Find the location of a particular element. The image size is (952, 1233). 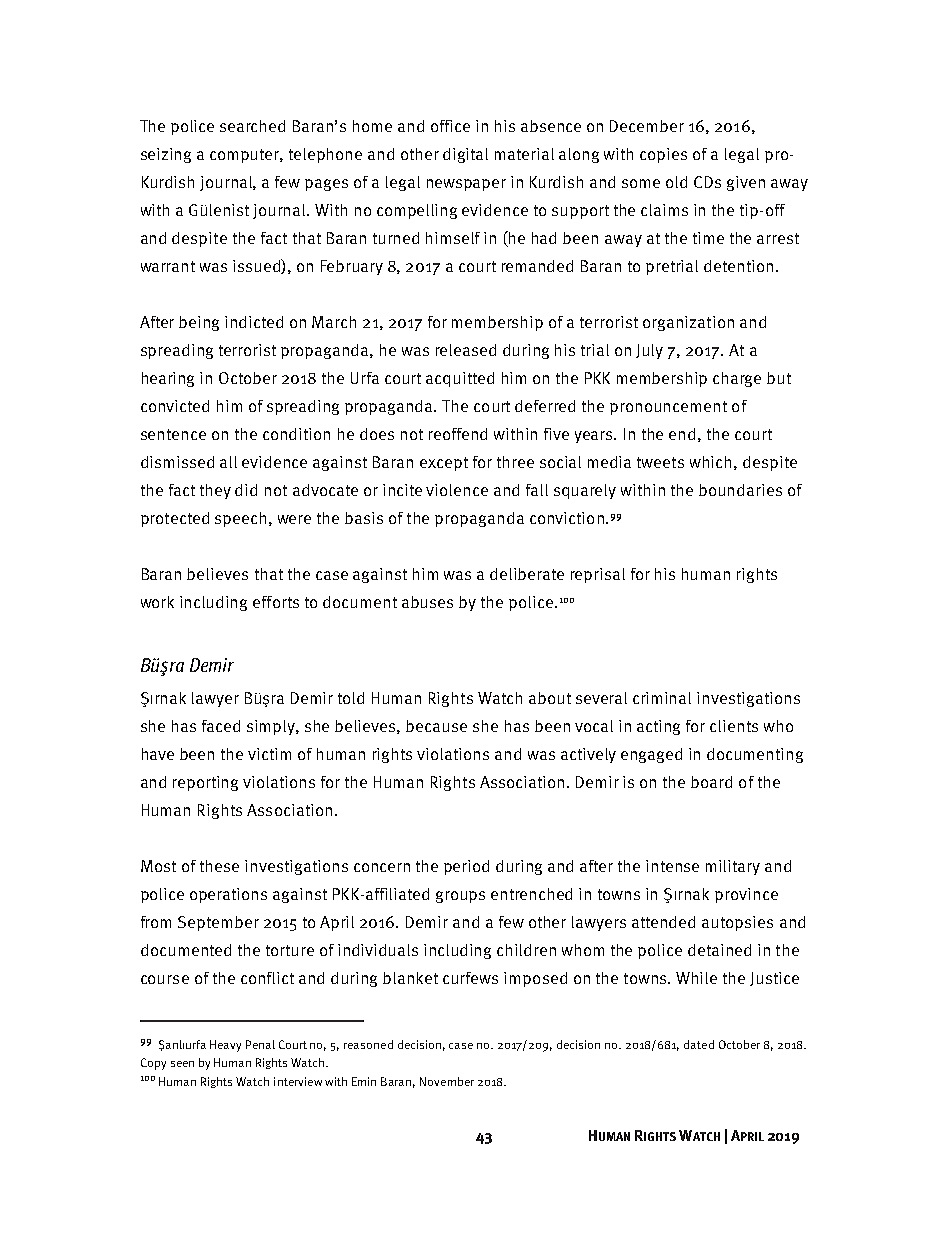

except is located at coordinates (444, 464).
